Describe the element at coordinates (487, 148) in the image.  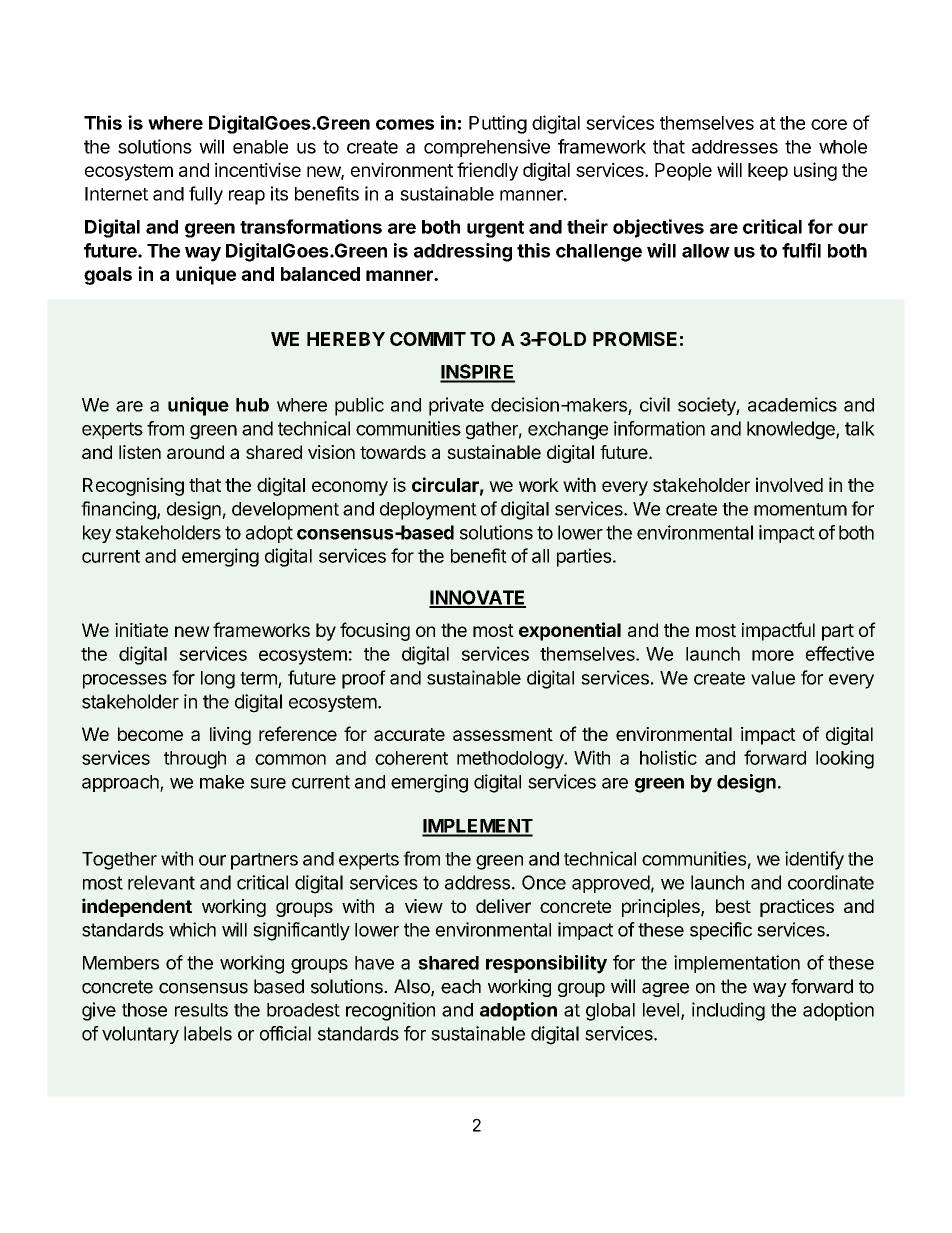
I see `comprehensive` at that location.
